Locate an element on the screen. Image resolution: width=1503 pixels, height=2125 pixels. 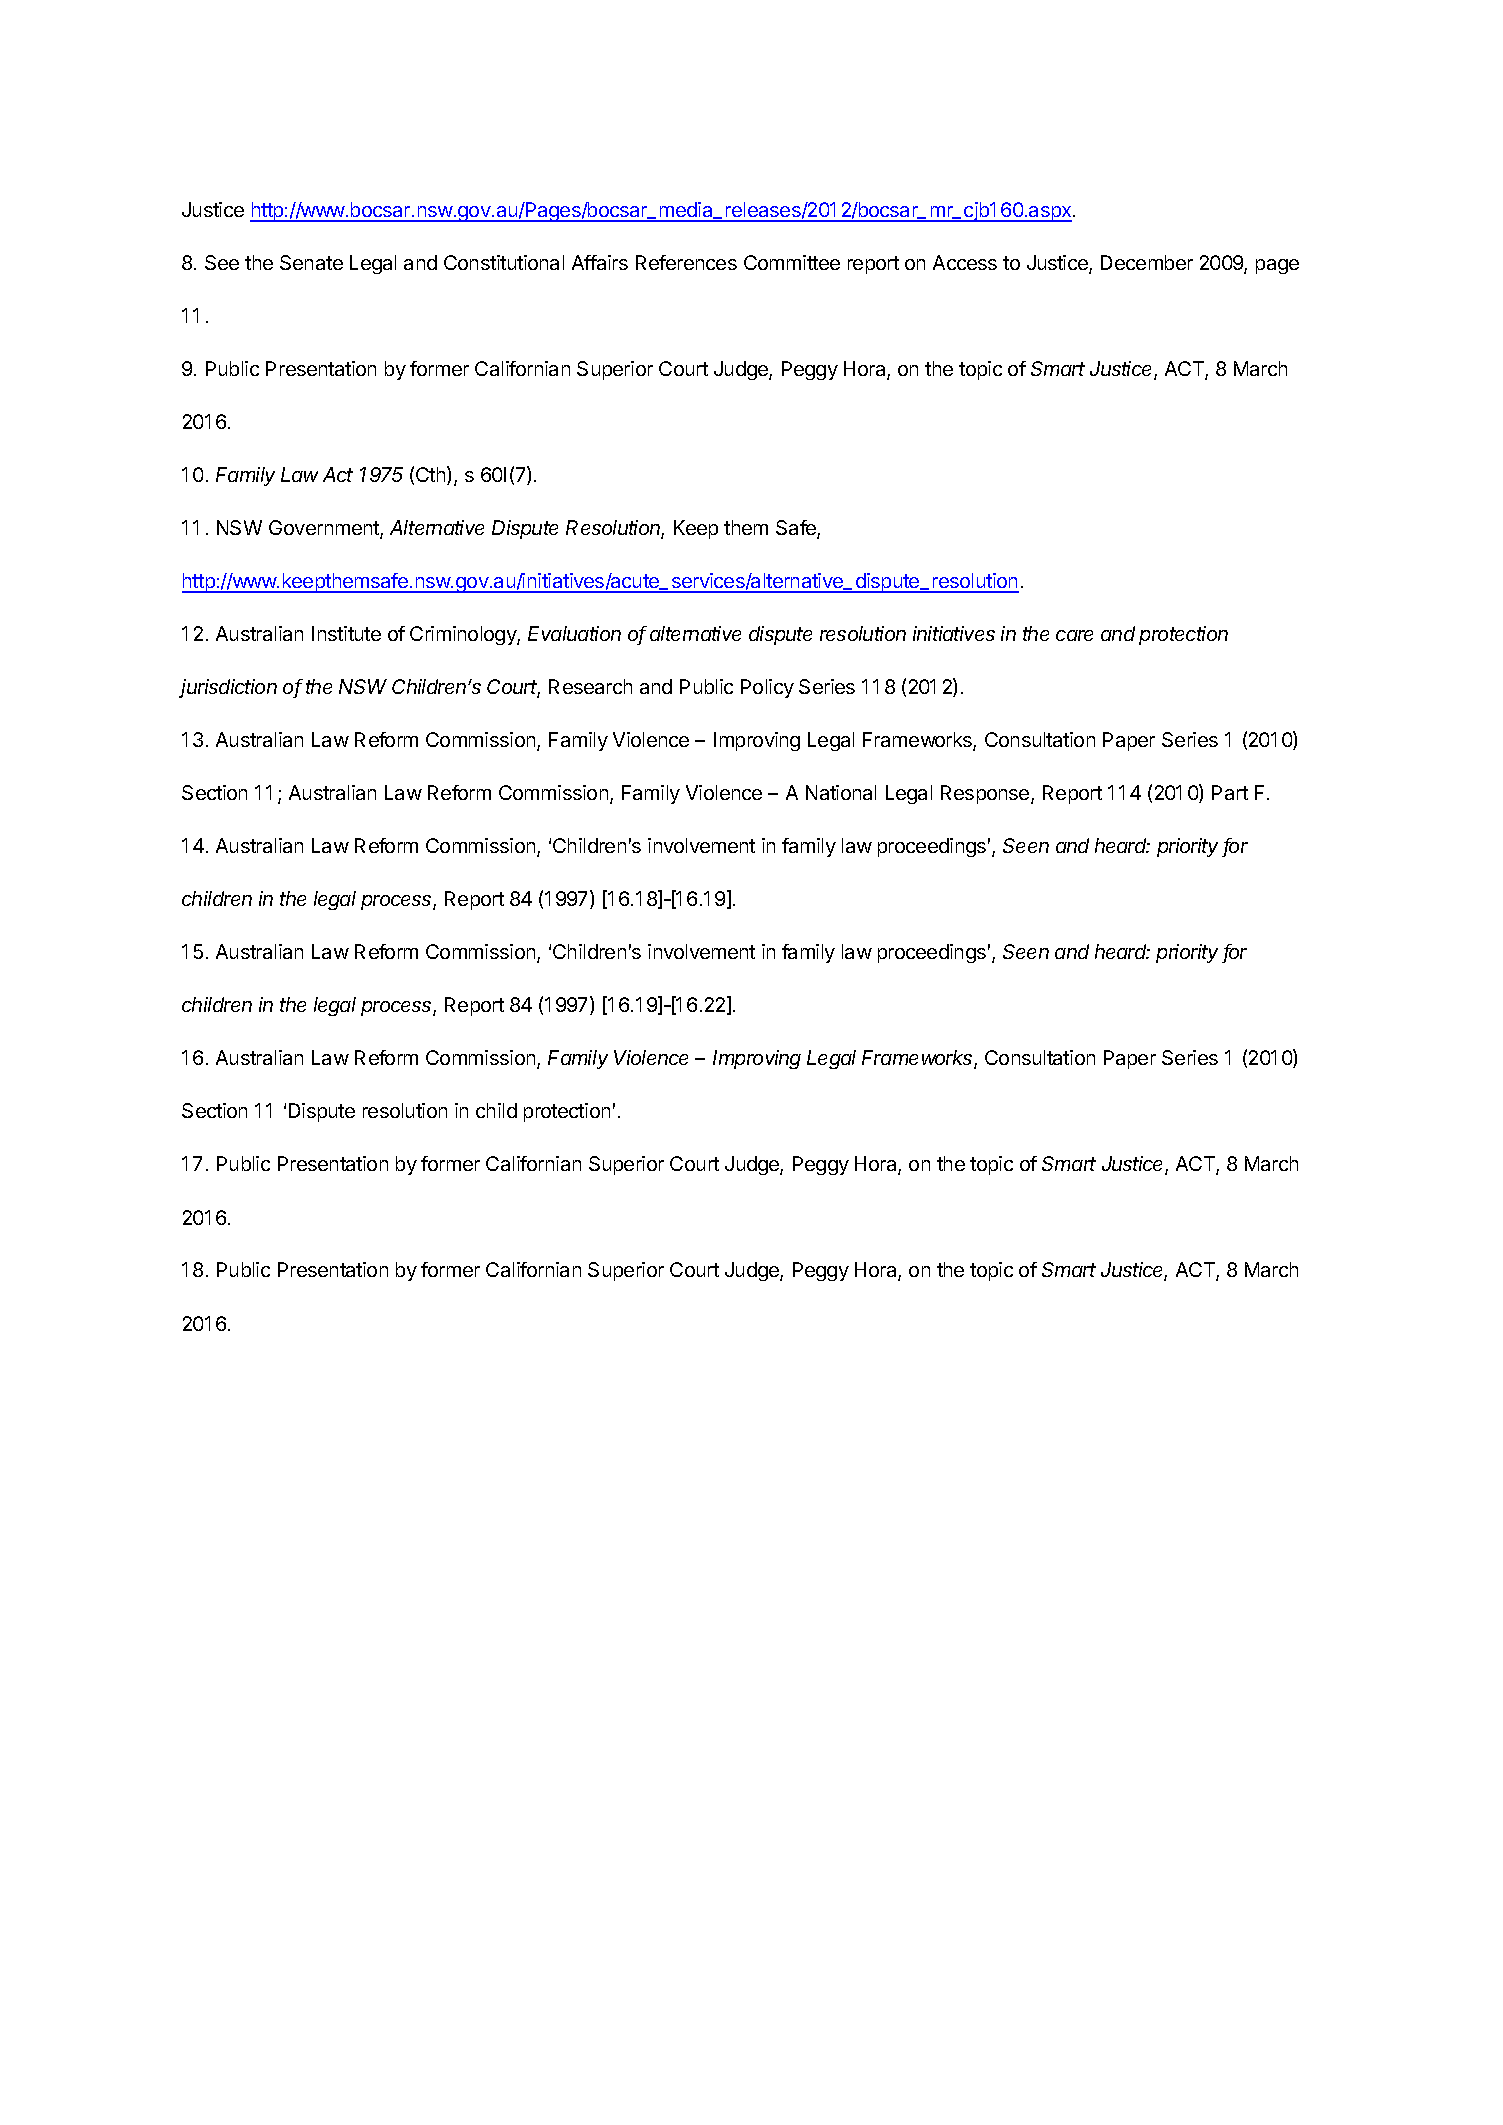
December is located at coordinates (1147, 262).
